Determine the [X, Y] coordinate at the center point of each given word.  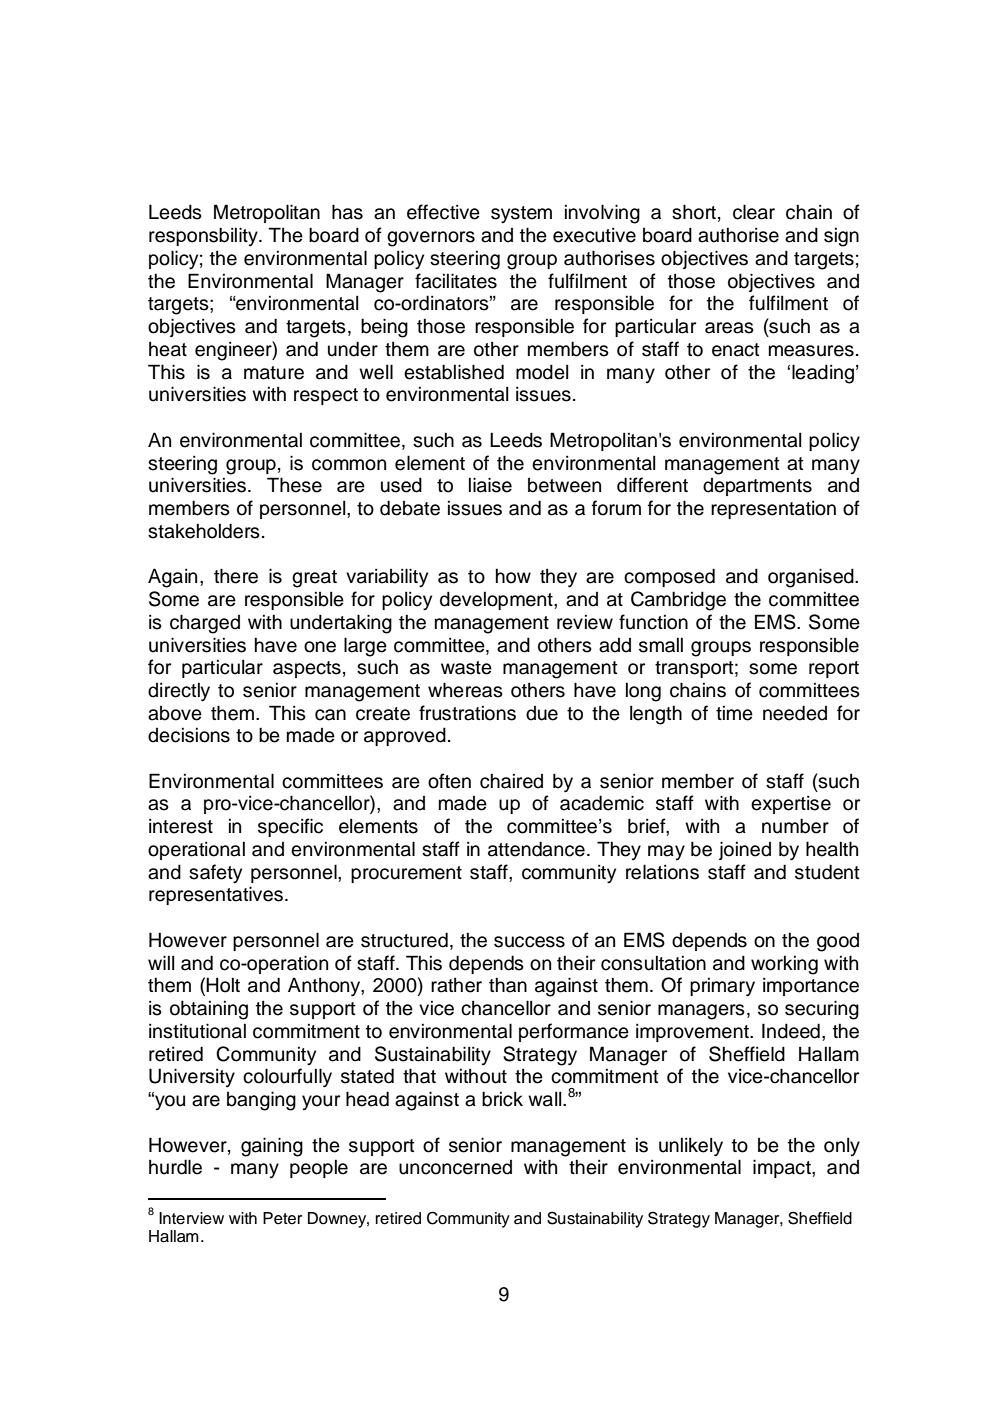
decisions [189, 735]
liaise [490, 485]
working [784, 965]
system [521, 215]
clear [754, 212]
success [529, 942]
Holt [223, 985]
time [734, 713]
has [347, 212]
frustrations [467, 713]
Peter [282, 1218]
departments [757, 487]
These [294, 485]
